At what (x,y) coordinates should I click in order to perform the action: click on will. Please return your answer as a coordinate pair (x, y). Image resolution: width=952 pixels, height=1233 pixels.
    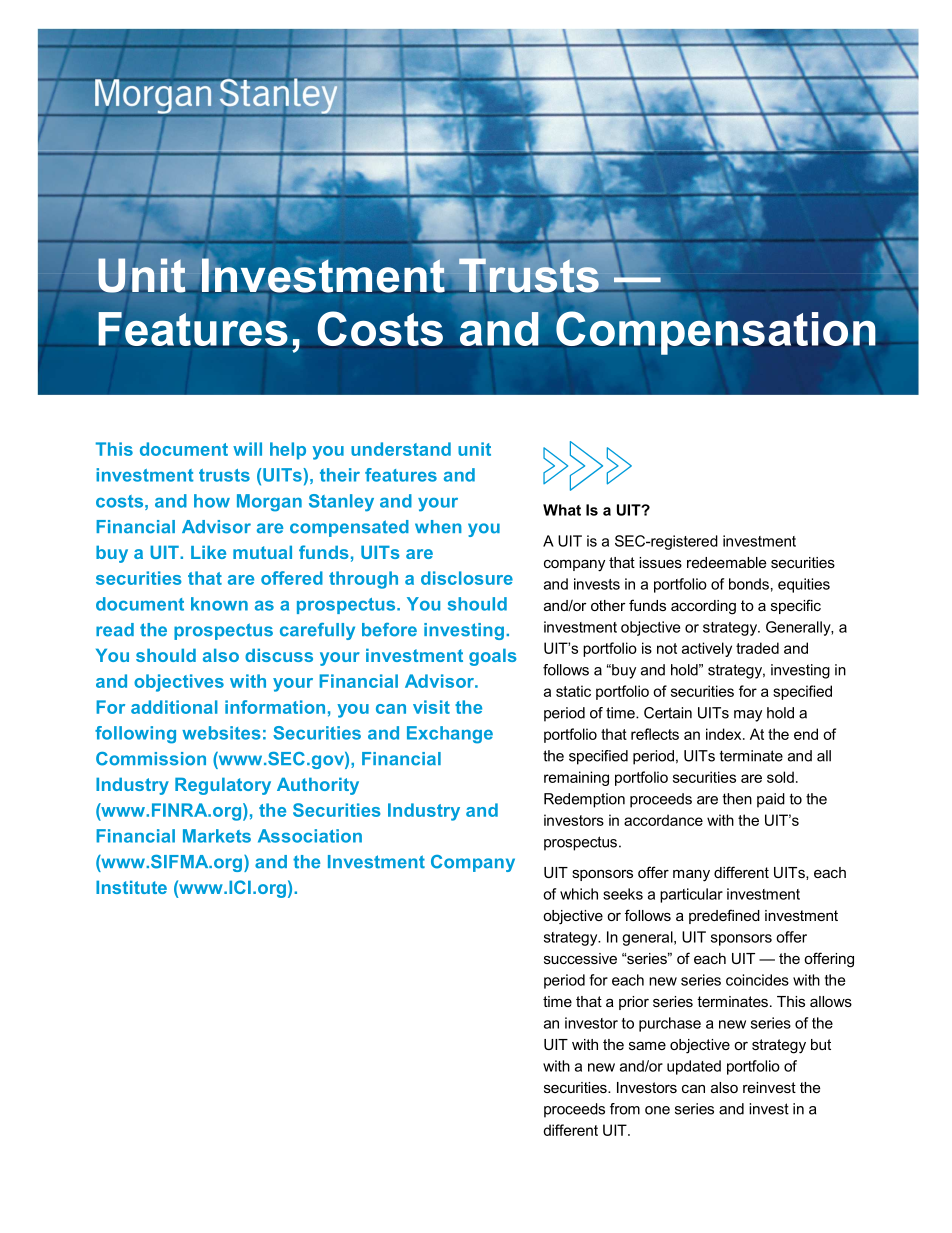
    Looking at the image, I should click on (247, 449).
